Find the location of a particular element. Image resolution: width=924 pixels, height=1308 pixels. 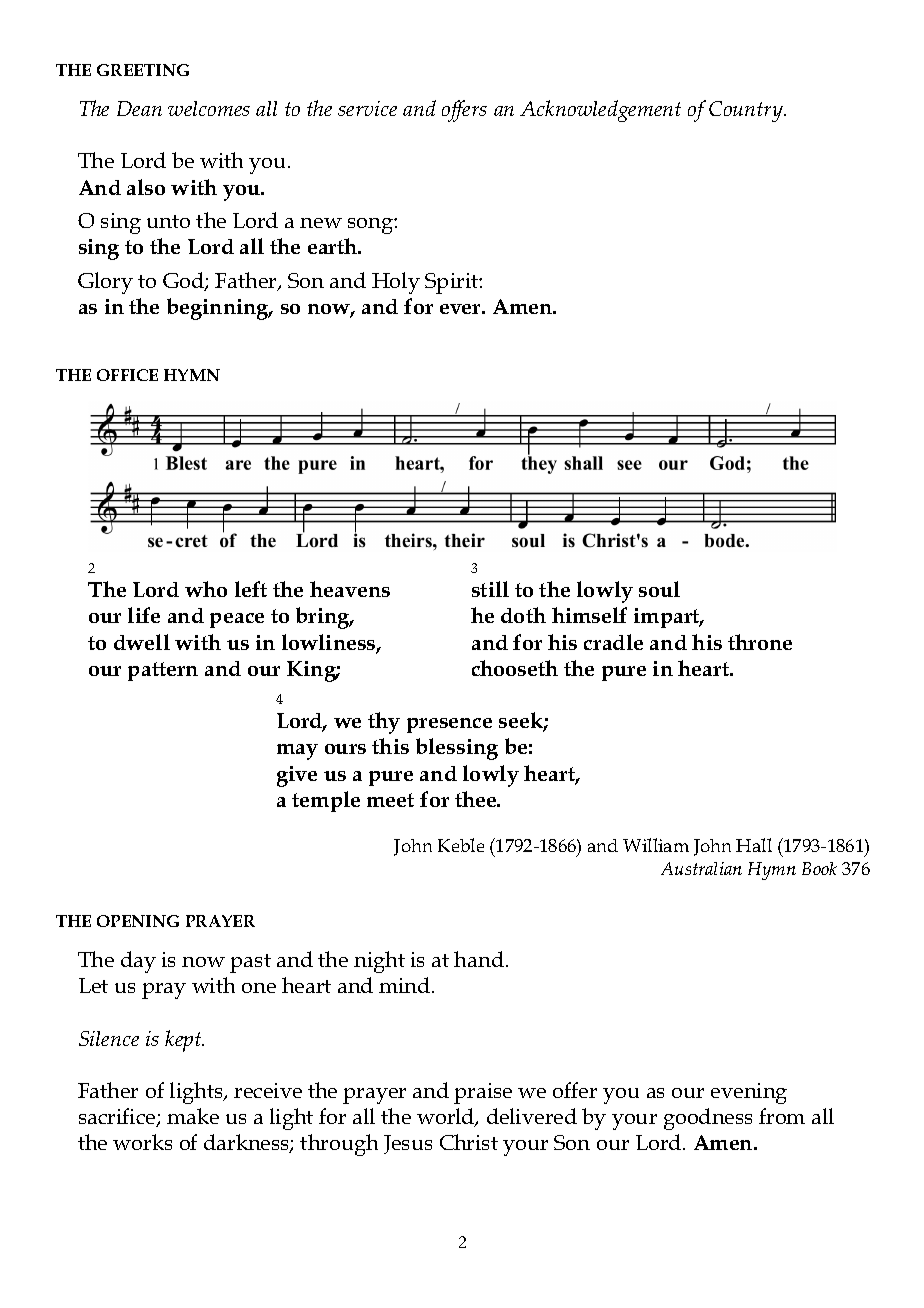

Hall is located at coordinates (754, 845).
